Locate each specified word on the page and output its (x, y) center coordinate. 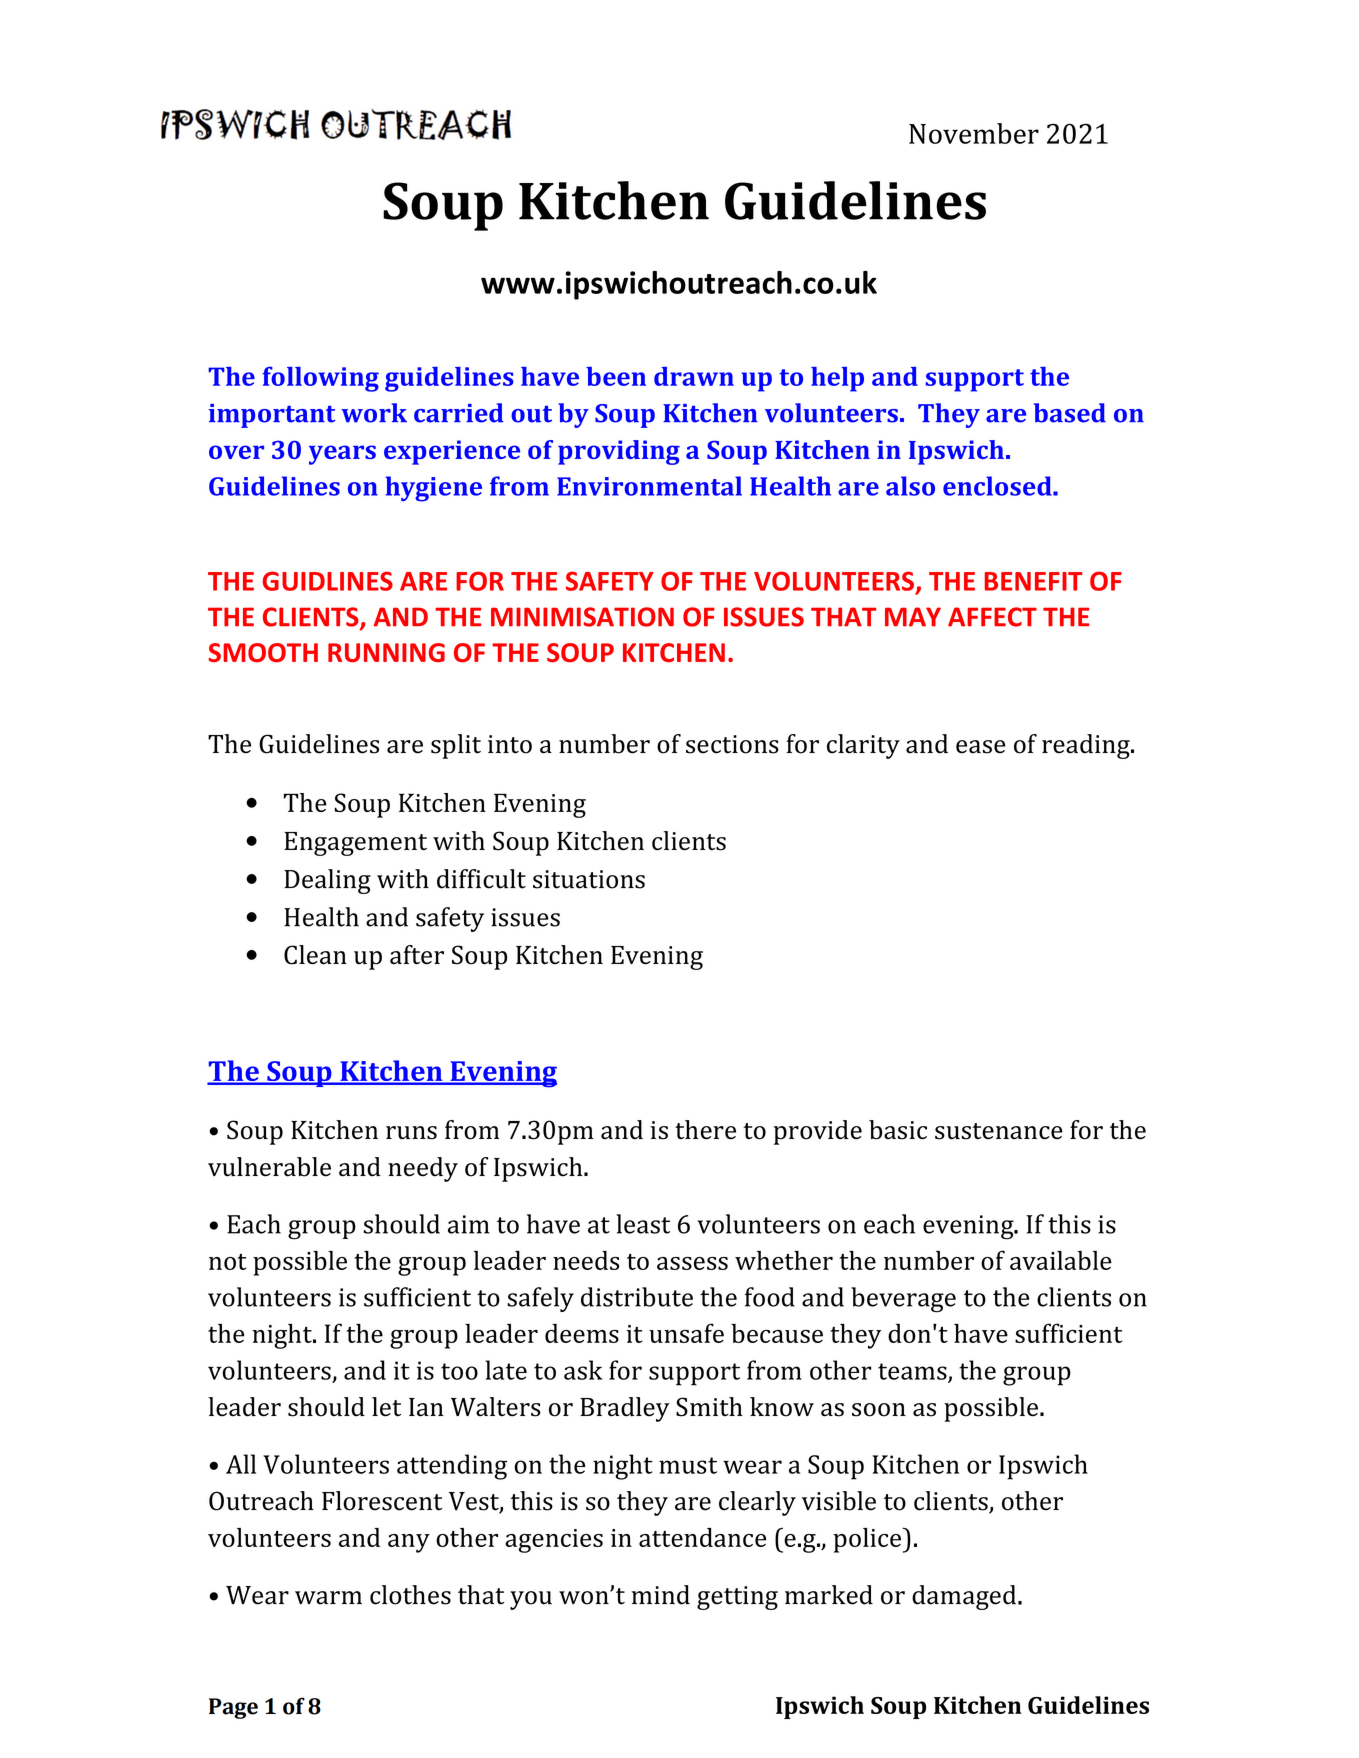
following (320, 379)
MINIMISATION (582, 617)
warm (328, 1598)
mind (661, 1595)
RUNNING (386, 652)
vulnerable (269, 1167)
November (974, 133)
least (643, 1224)
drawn (694, 376)
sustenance (999, 1131)
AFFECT (992, 617)
